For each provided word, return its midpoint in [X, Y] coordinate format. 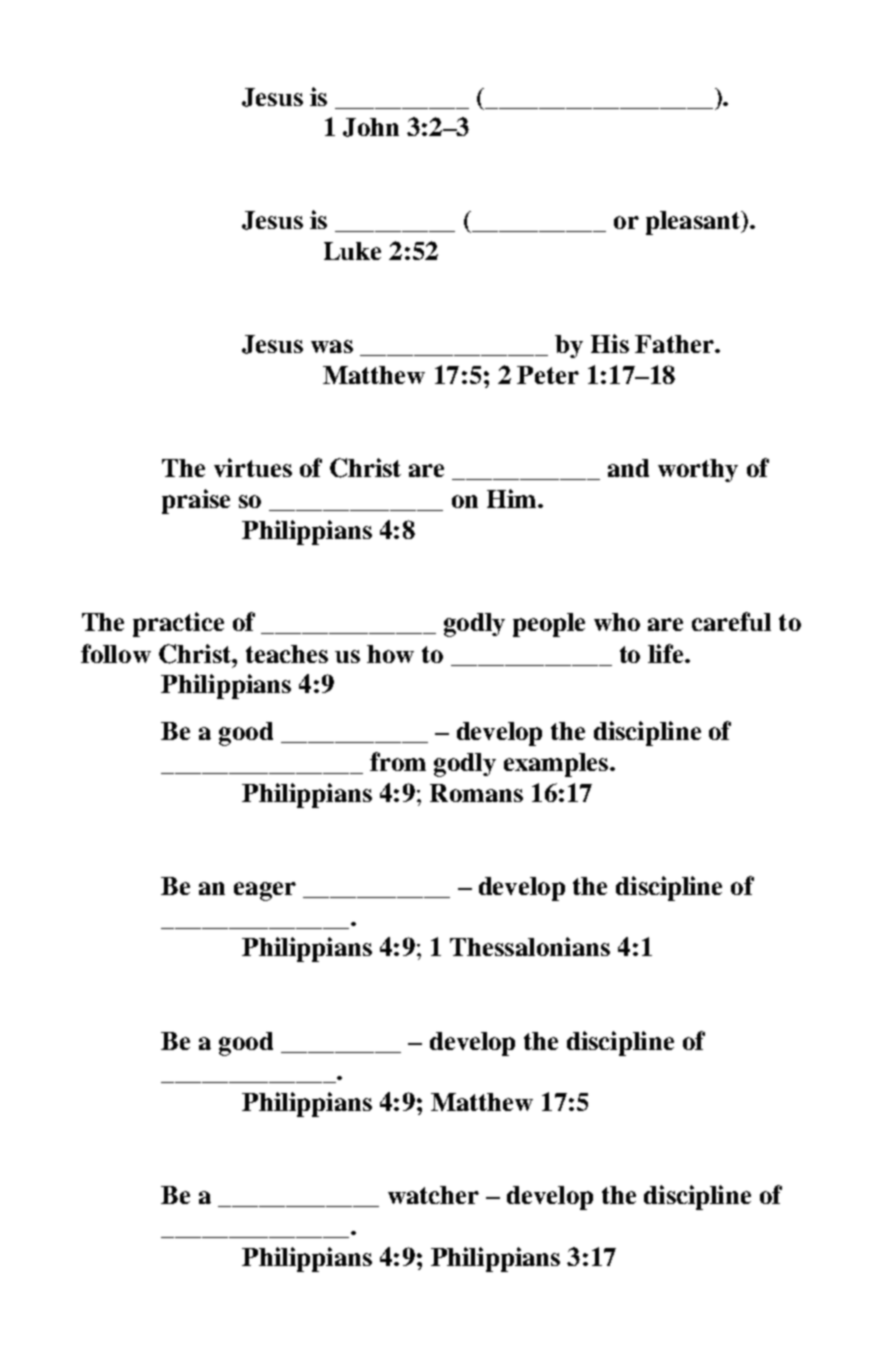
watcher [433, 1195]
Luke [352, 251]
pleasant [694, 223]
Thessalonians [530, 946]
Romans [476, 793]
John [371, 127]
